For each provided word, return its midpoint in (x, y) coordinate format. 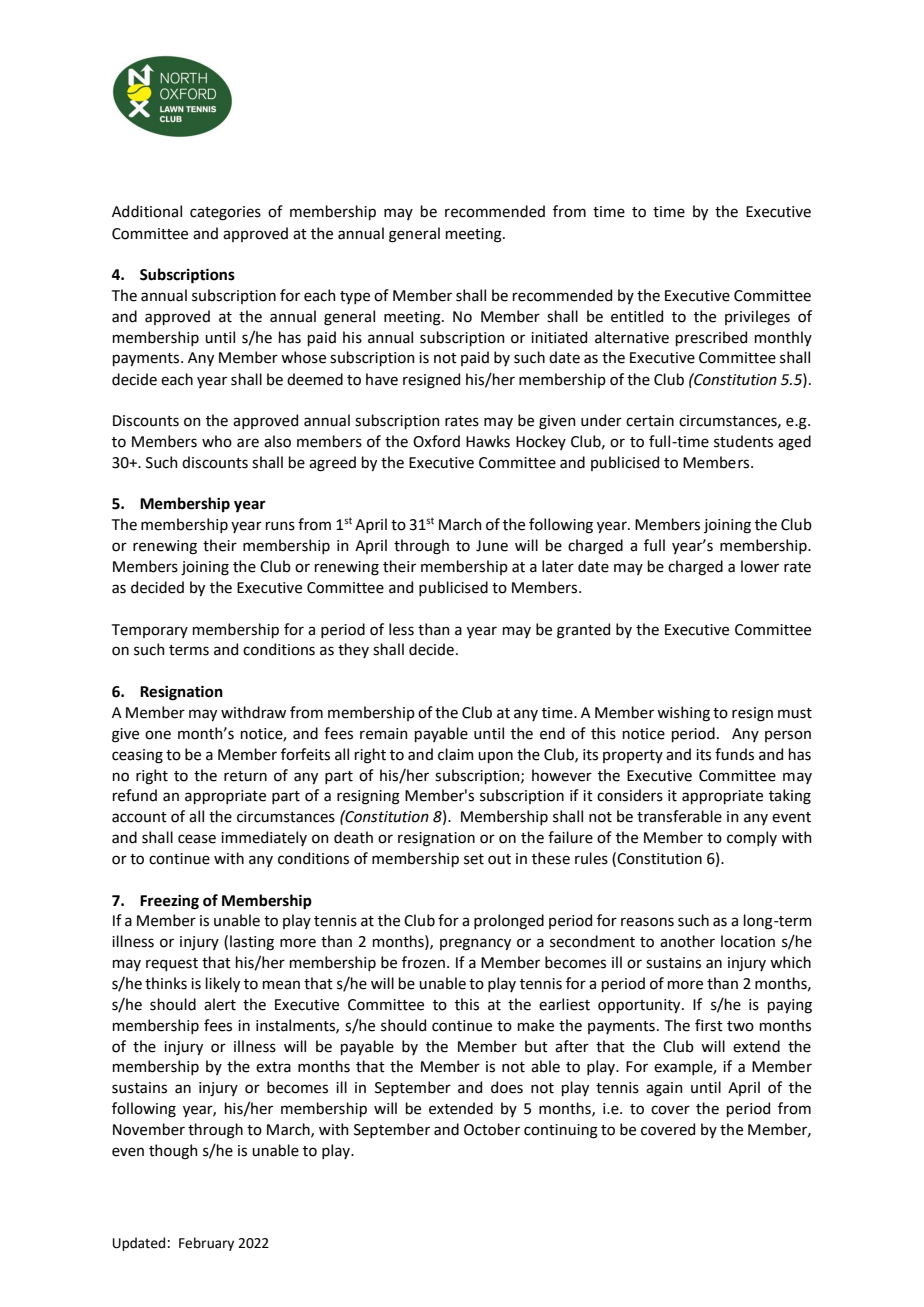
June (492, 546)
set (474, 859)
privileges (757, 318)
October (492, 1129)
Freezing (169, 902)
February (206, 1244)
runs (280, 526)
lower (760, 566)
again (664, 1089)
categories (225, 213)
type (355, 297)
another (687, 941)
